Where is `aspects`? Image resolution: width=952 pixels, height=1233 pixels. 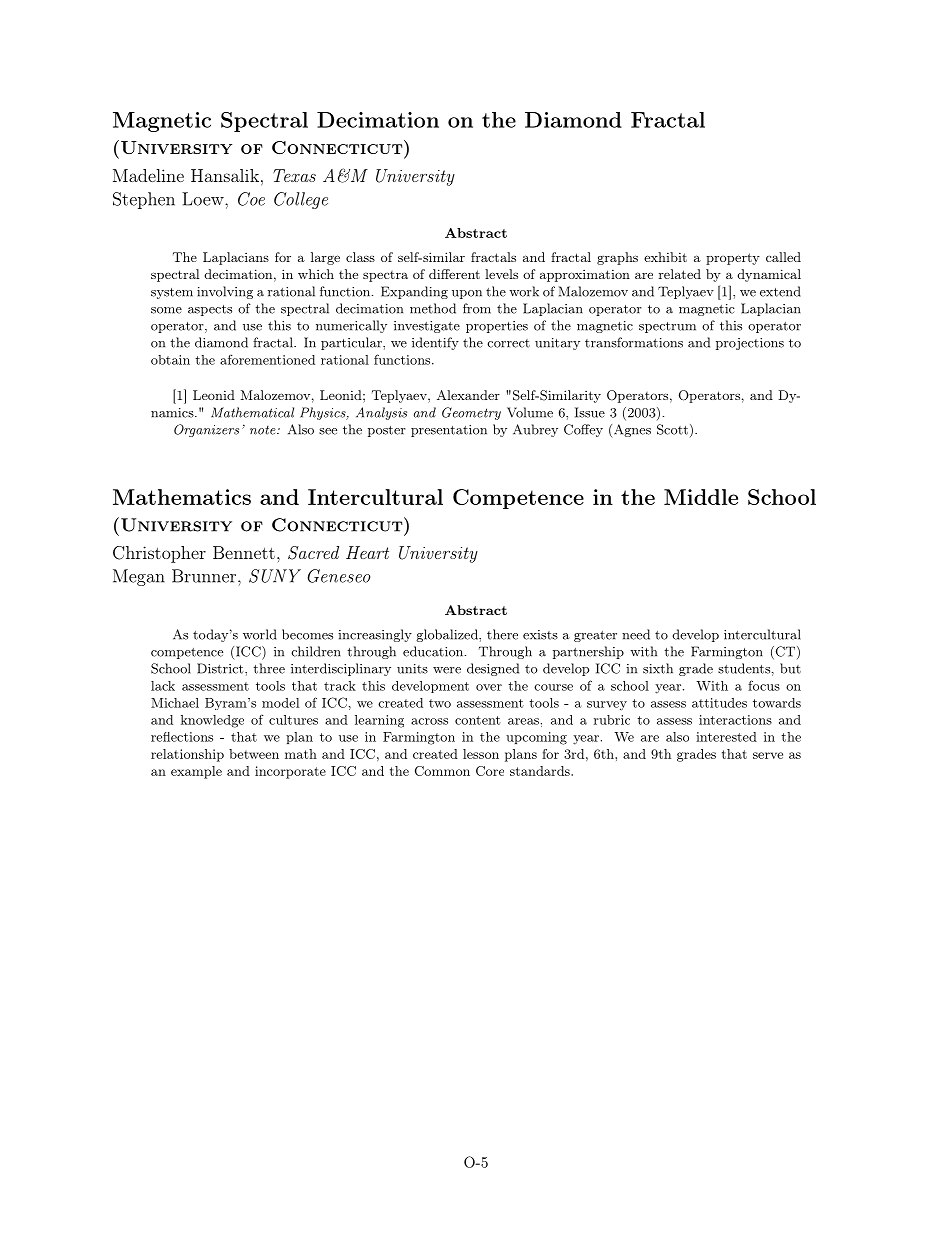 aspects is located at coordinates (210, 310).
